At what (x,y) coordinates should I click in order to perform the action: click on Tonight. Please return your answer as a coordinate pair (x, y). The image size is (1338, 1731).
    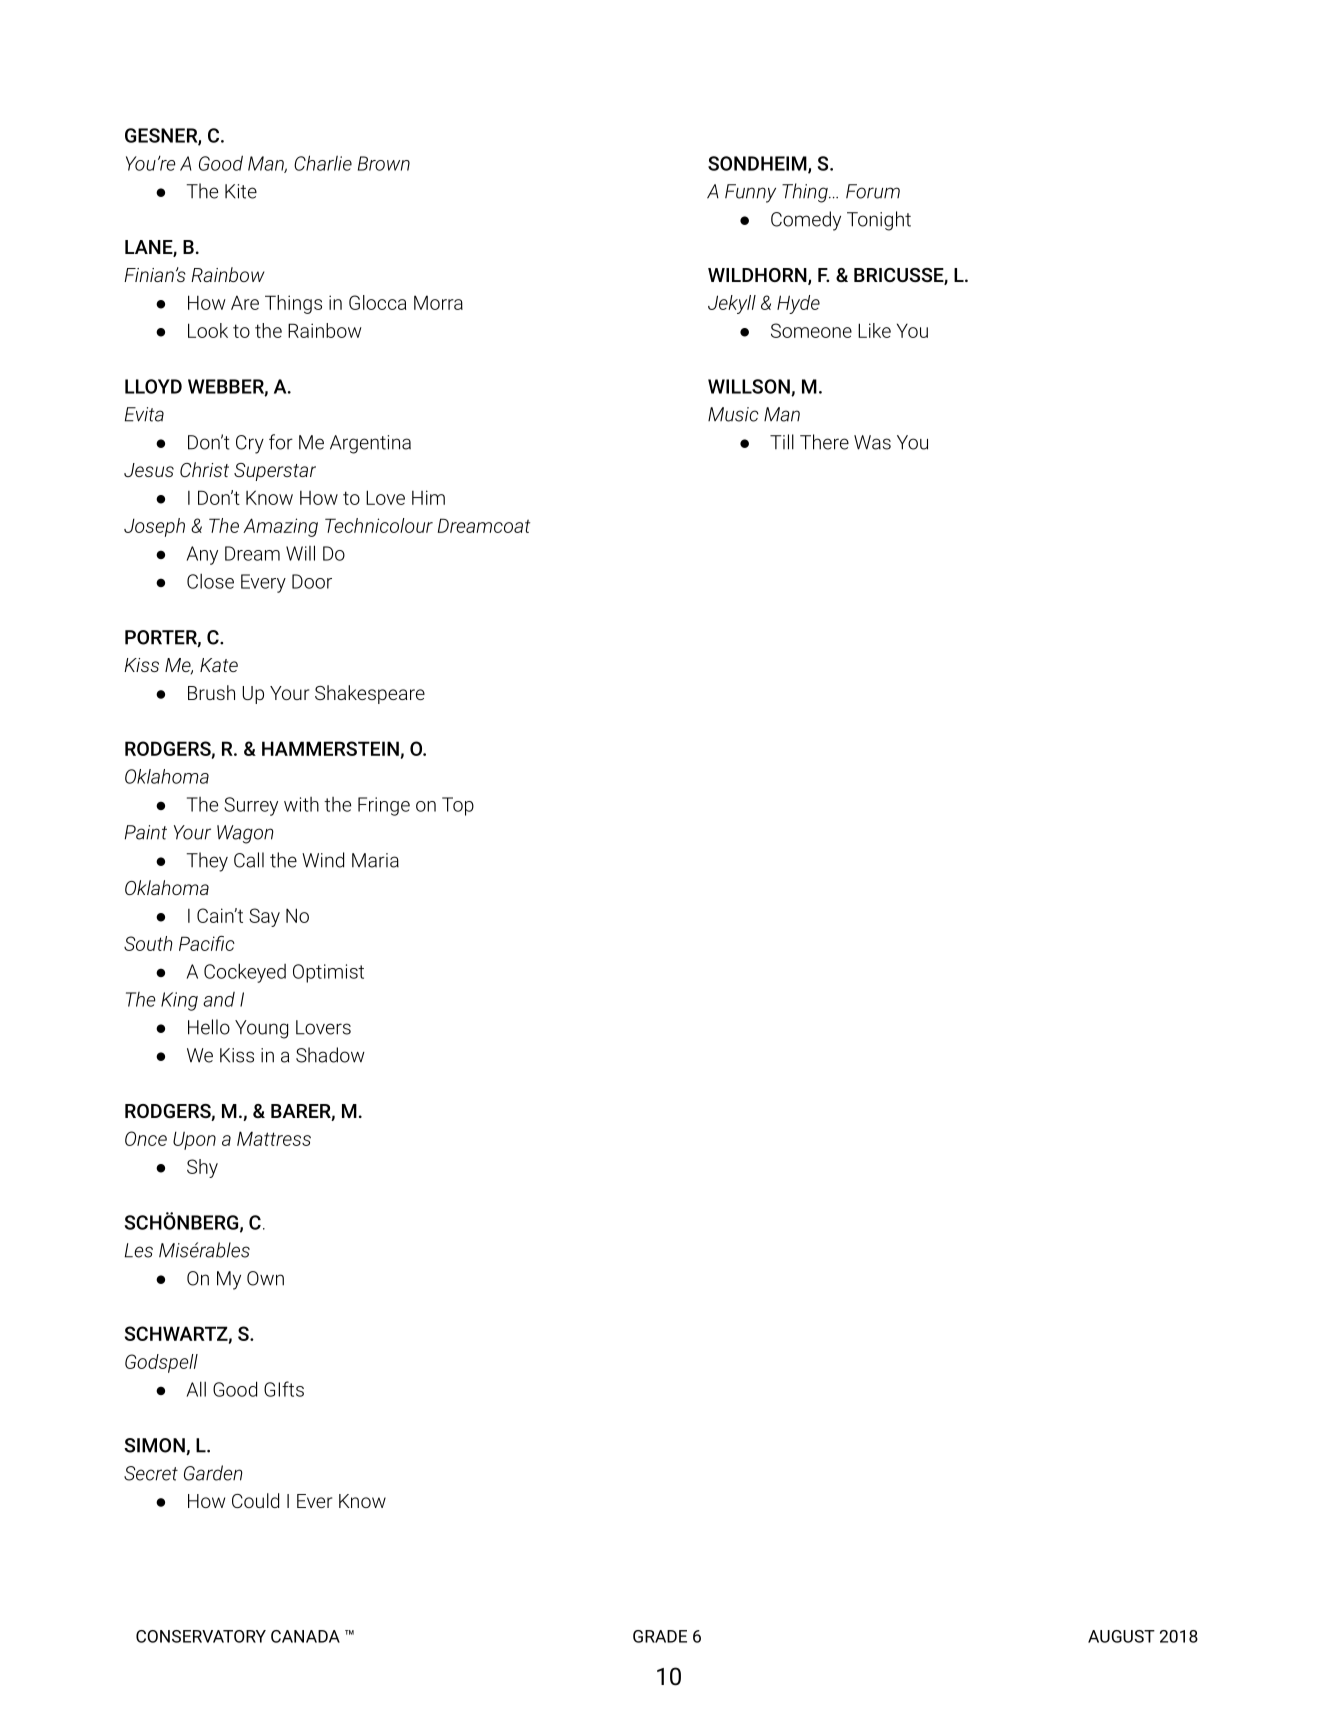
    Looking at the image, I should click on (879, 221).
